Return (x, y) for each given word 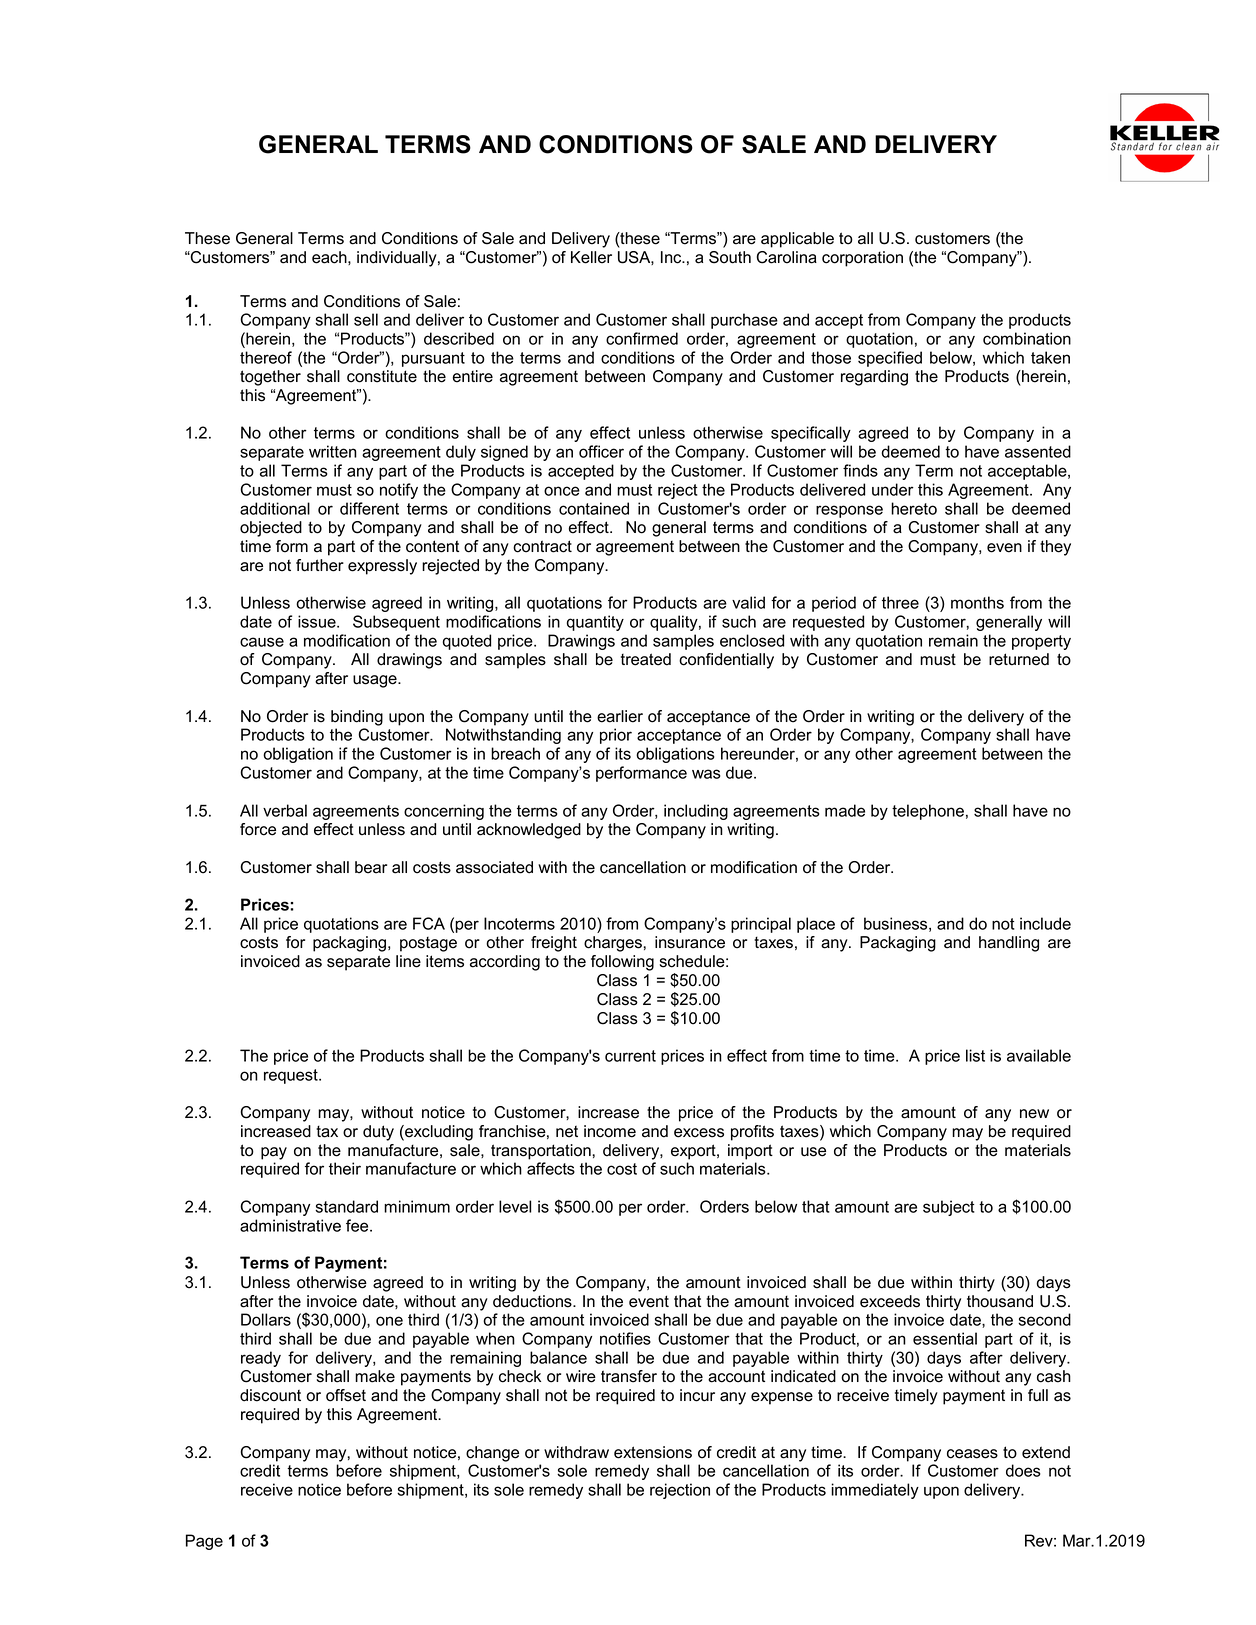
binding (357, 718)
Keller (591, 257)
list (975, 1055)
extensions (653, 1452)
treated (646, 659)
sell (366, 319)
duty (378, 1133)
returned (1019, 659)
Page (204, 1542)
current (630, 1056)
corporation (862, 259)
